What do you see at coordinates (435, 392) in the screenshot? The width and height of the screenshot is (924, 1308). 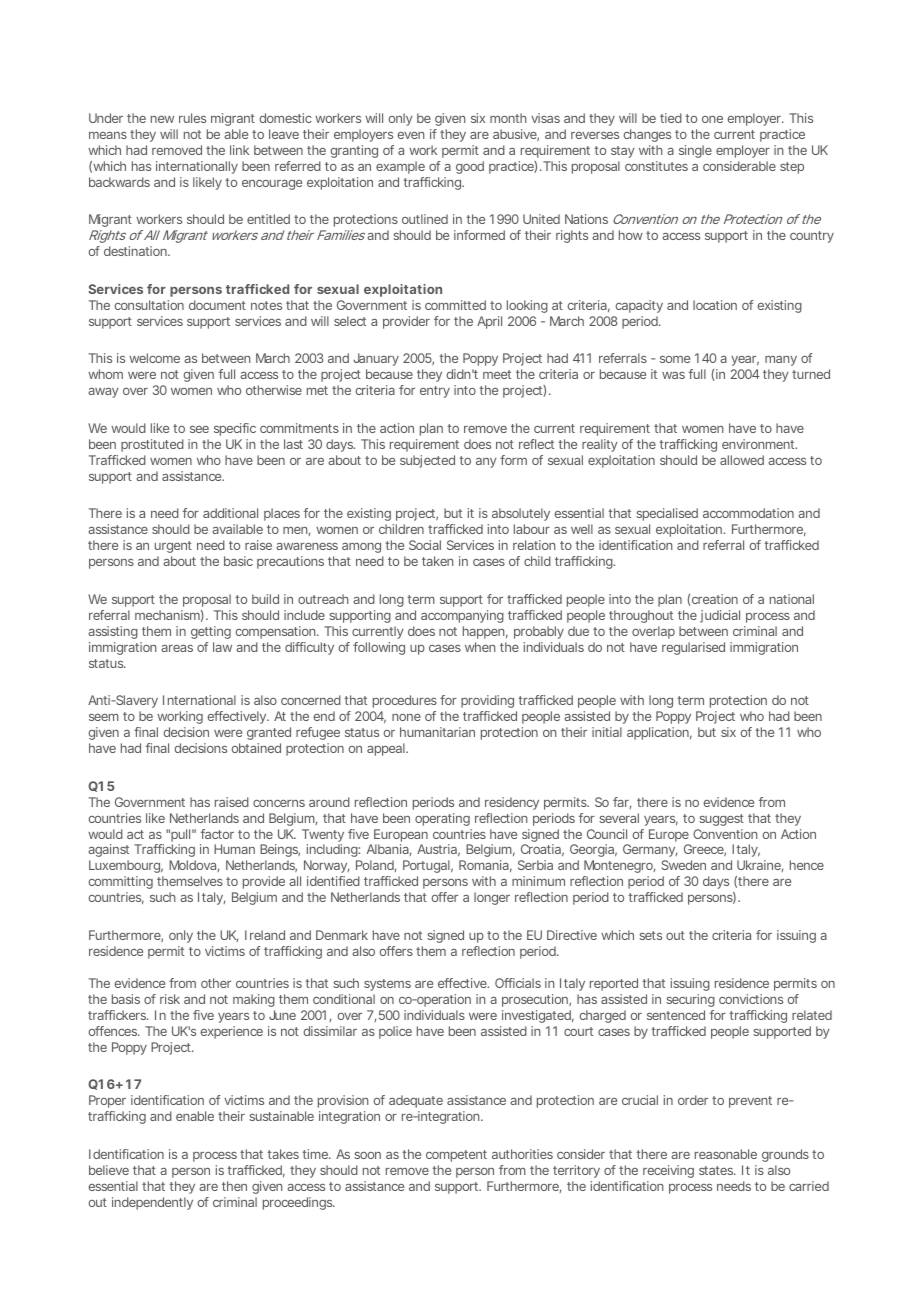 I see `entry` at bounding box center [435, 392].
